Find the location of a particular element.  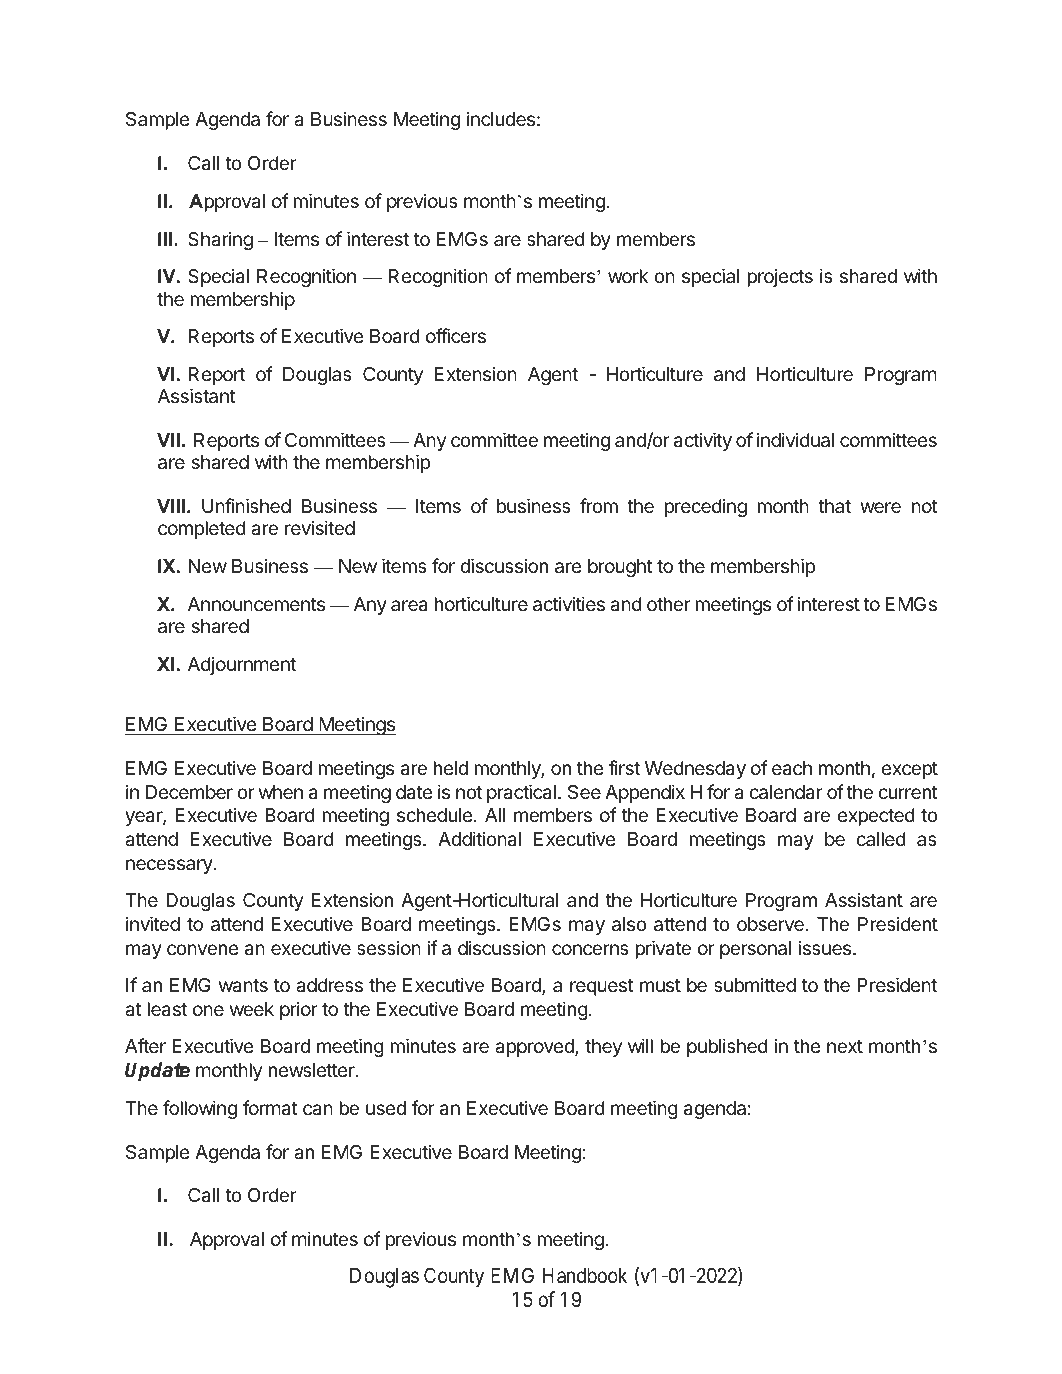

submitted is located at coordinates (755, 984).
